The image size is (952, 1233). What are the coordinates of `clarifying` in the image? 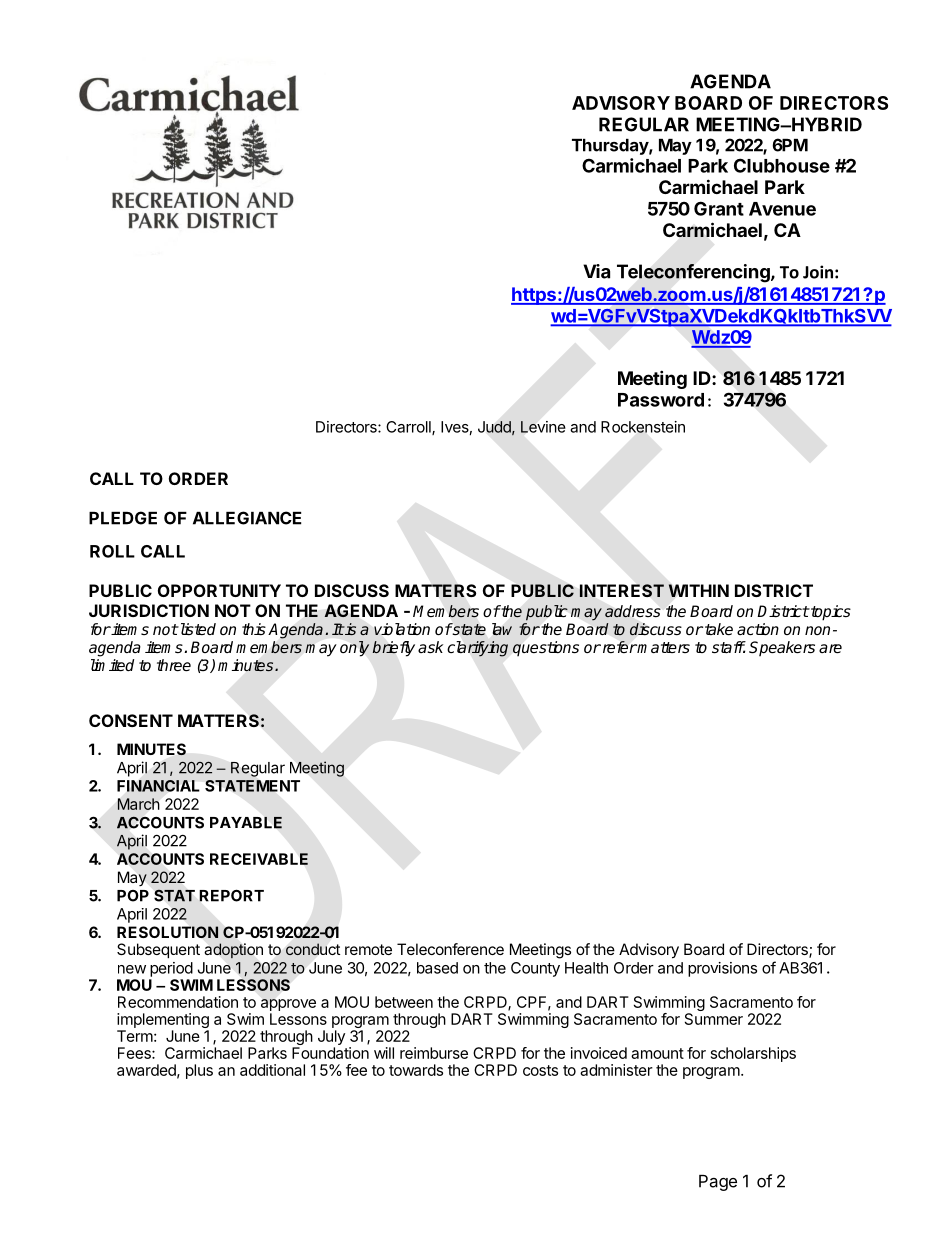 It's located at (478, 649).
